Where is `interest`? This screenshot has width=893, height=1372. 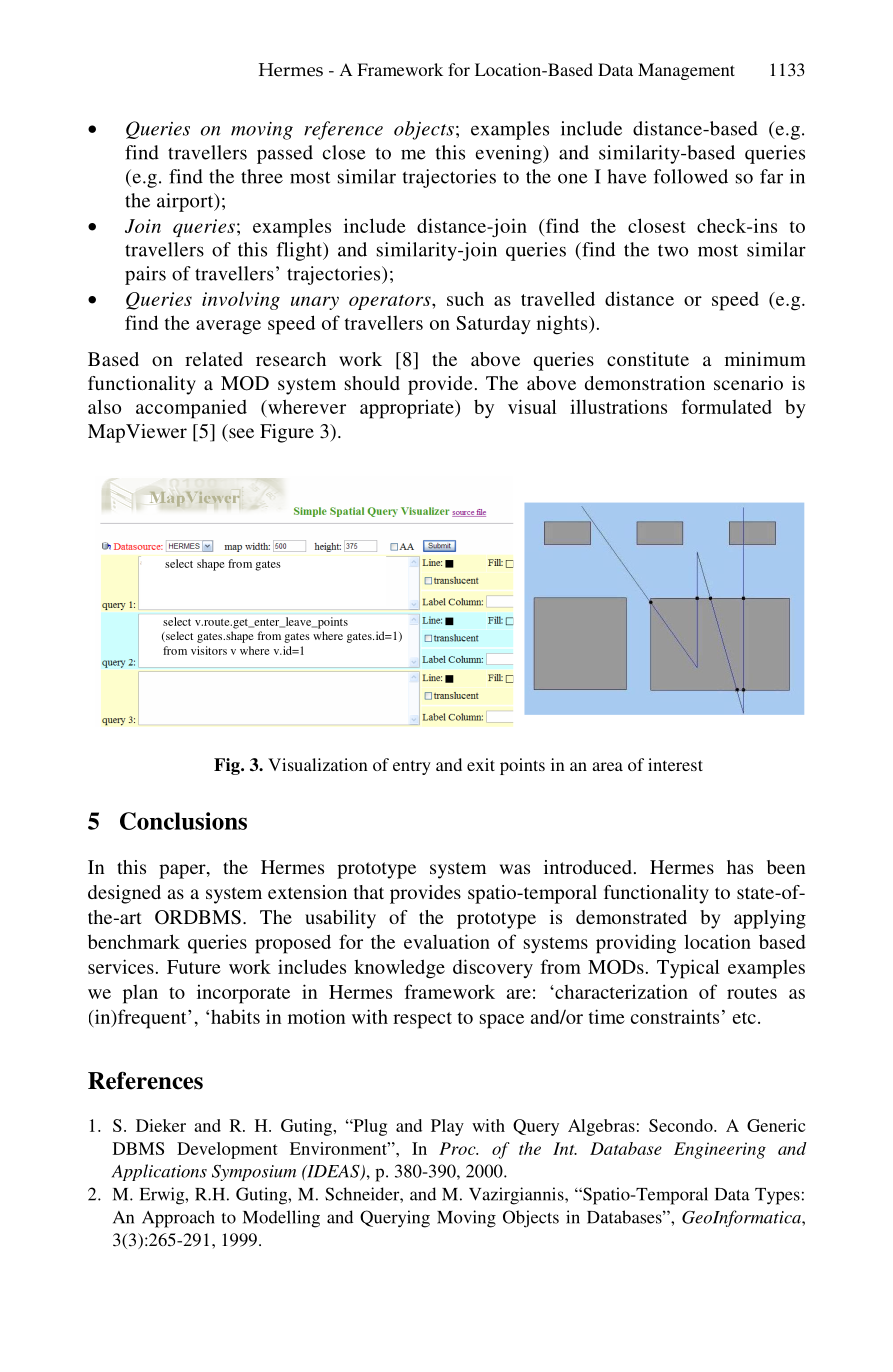 interest is located at coordinates (675, 764).
